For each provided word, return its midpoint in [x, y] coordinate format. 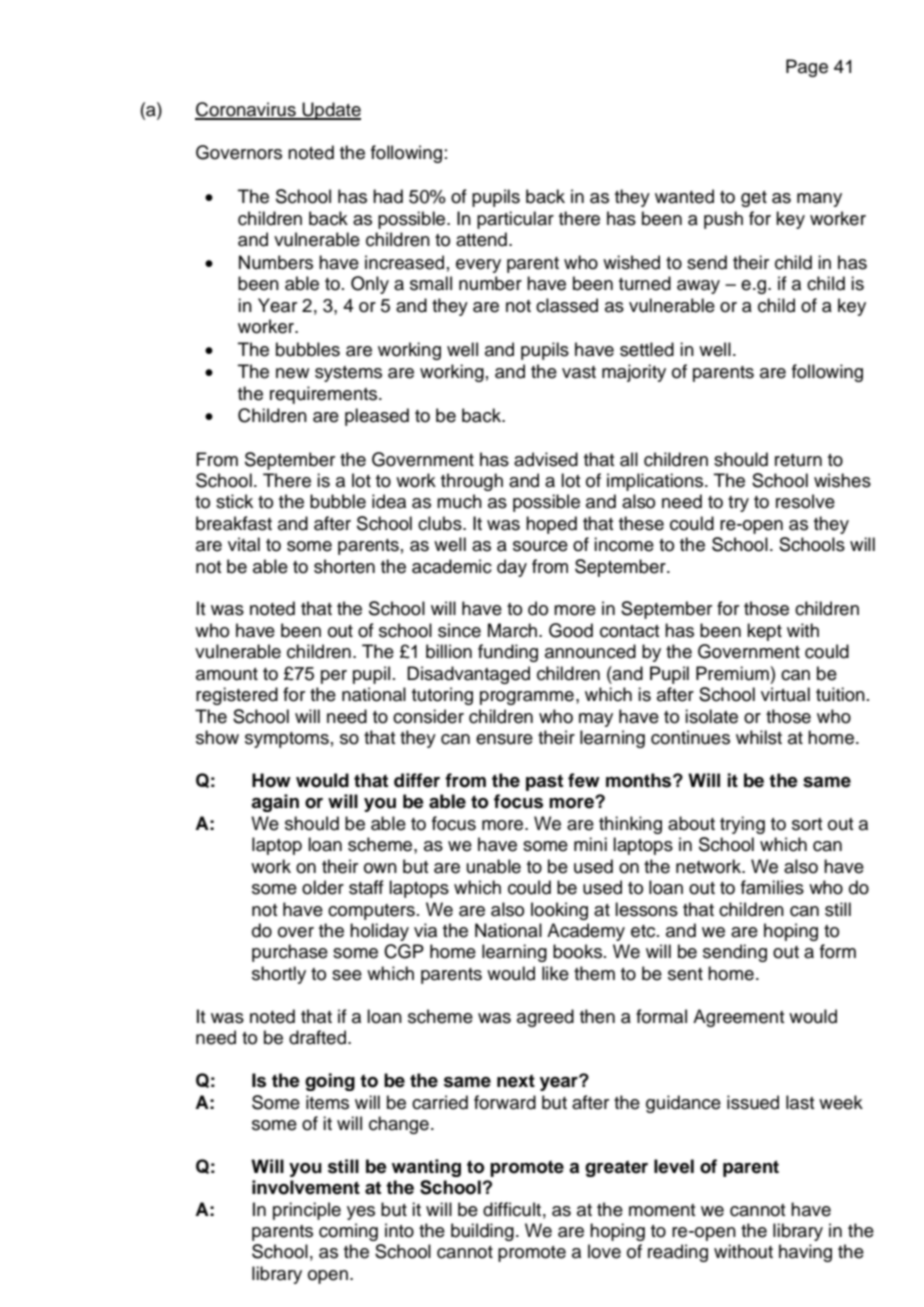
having [805, 1253]
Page [807, 68]
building [482, 1232]
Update [330, 111]
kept [764, 632]
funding [508, 653]
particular [515, 220]
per [334, 677]
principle [307, 1211]
